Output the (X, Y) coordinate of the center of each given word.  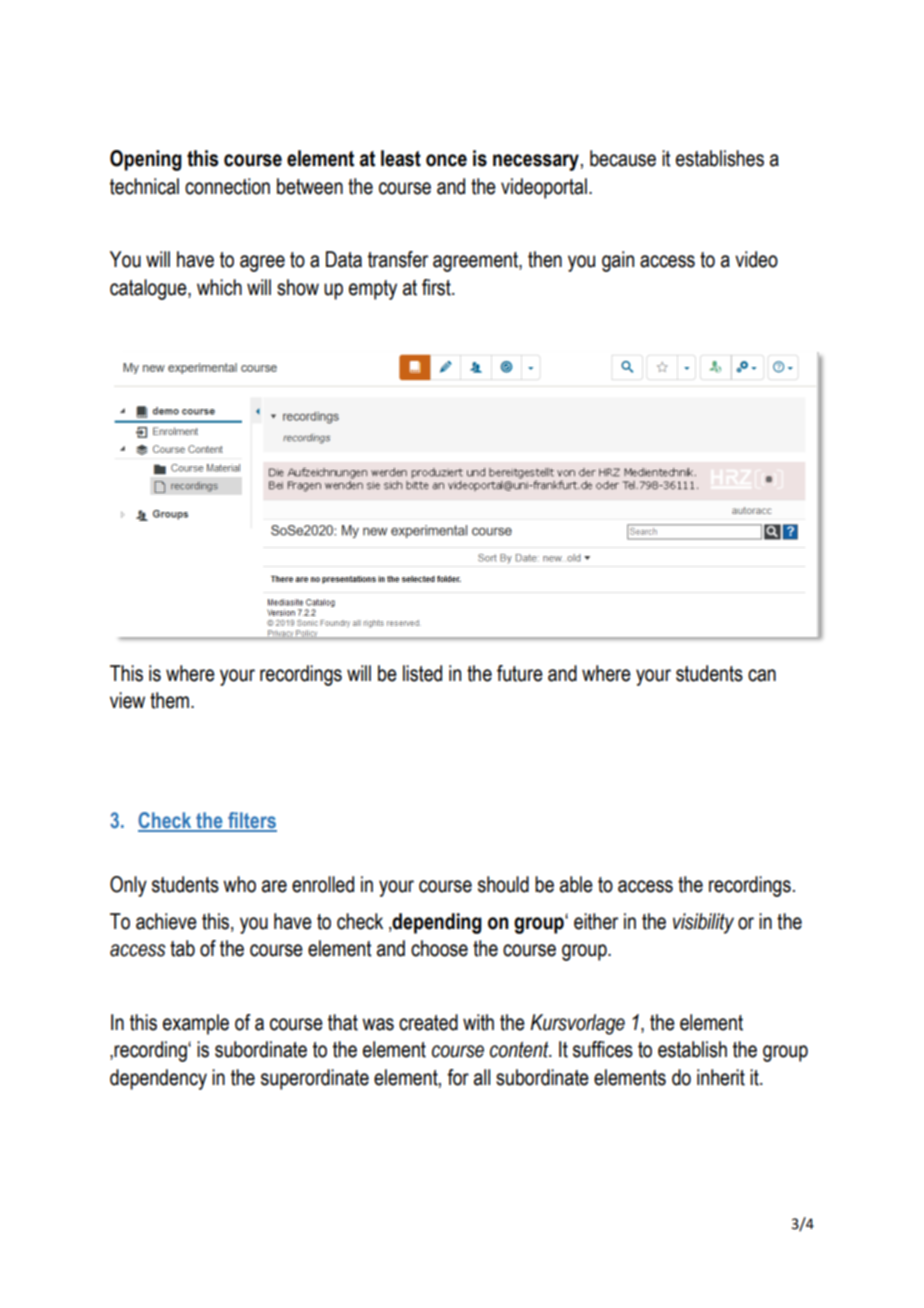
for (458, 1077)
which (219, 287)
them (169, 700)
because (623, 158)
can (762, 675)
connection (227, 186)
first (437, 287)
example (196, 1024)
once (446, 160)
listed (422, 673)
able (576, 884)
